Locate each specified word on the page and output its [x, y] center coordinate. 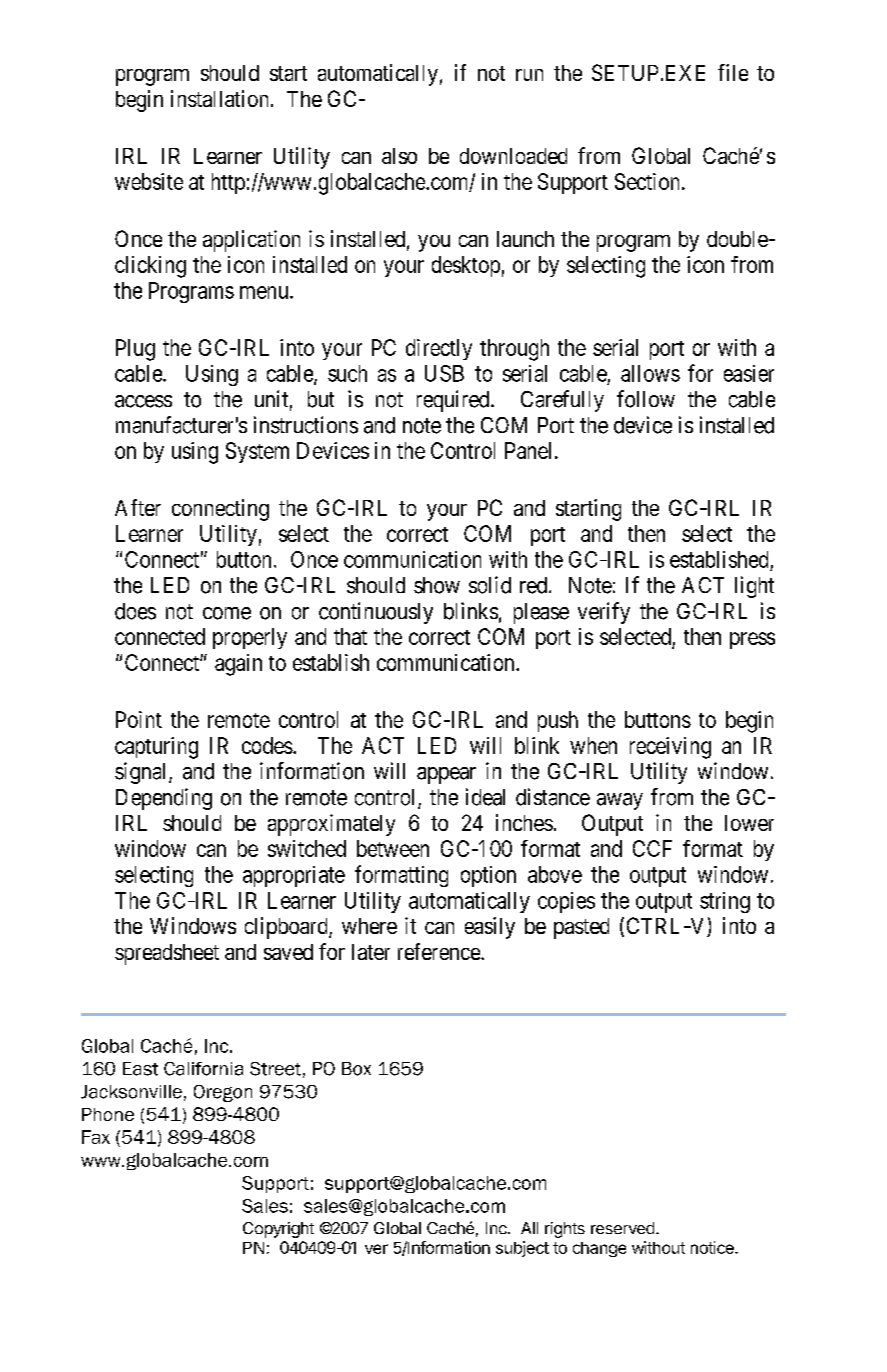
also [399, 156]
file [733, 72]
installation [219, 98]
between [393, 848]
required [454, 401]
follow [646, 399]
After [138, 507]
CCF [652, 848]
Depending [164, 799]
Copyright [278, 1230]
